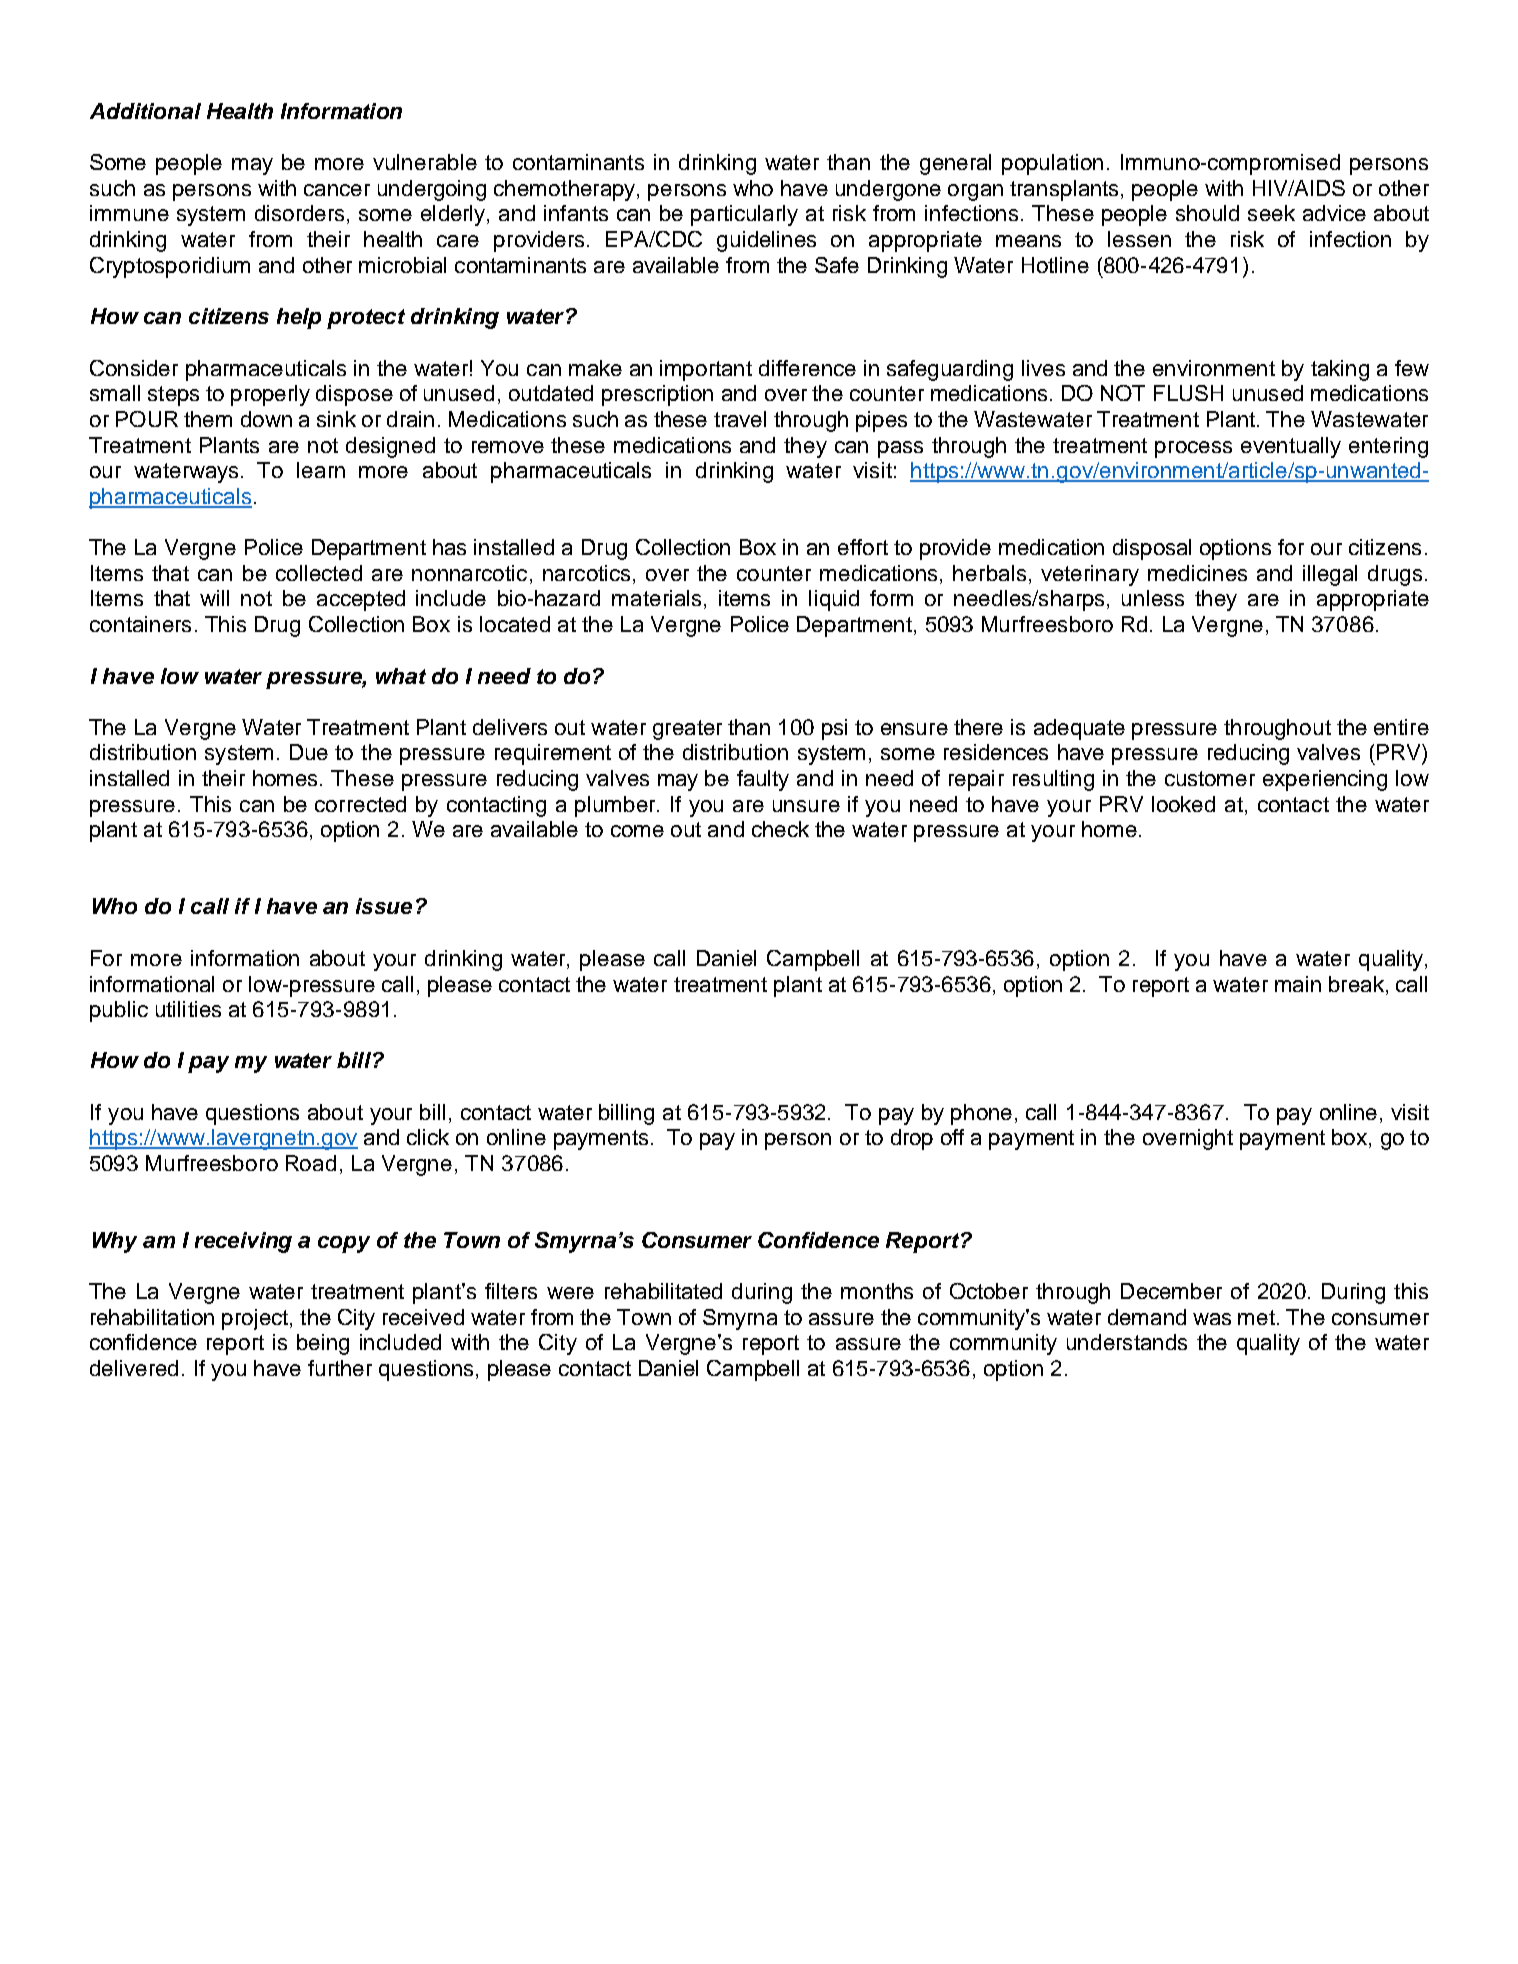  Describe the element at coordinates (1271, 213) in the screenshot. I see `seek` at that location.
